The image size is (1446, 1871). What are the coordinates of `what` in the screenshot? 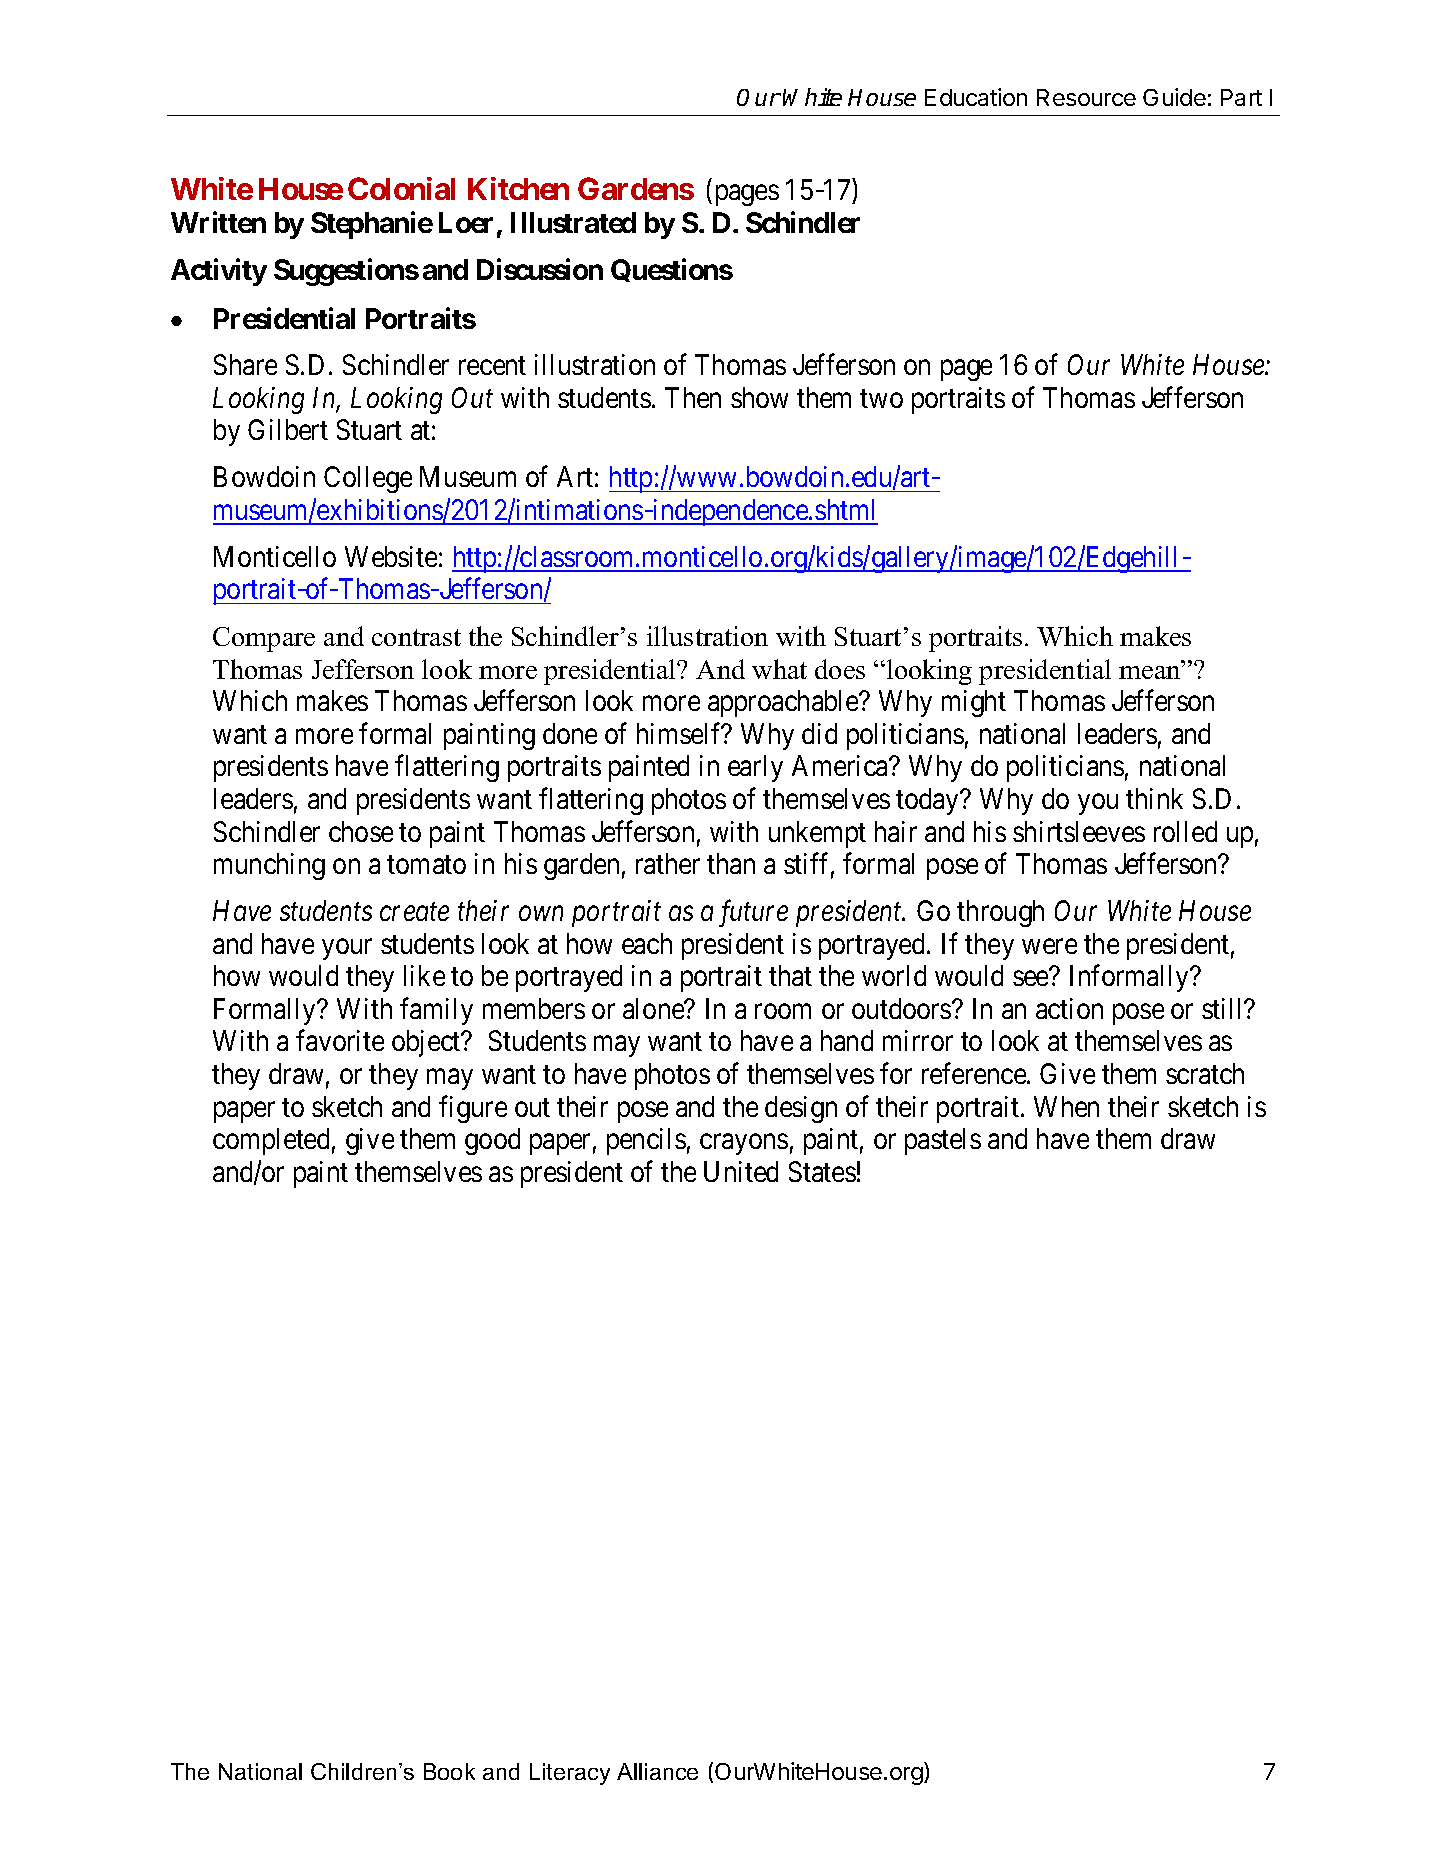 It's located at (779, 669).
